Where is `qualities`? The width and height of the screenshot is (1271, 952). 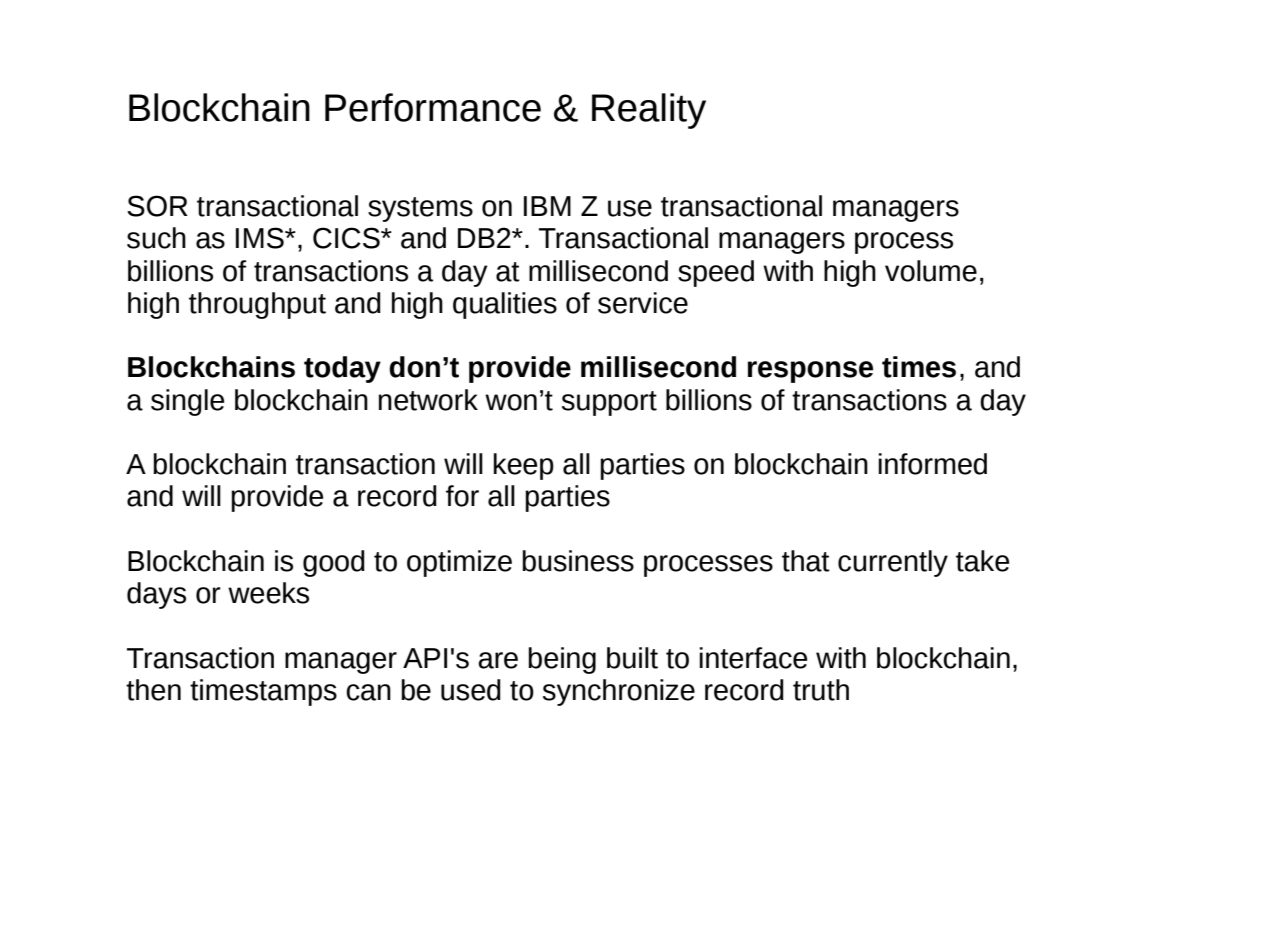 qualities is located at coordinates (505, 305).
